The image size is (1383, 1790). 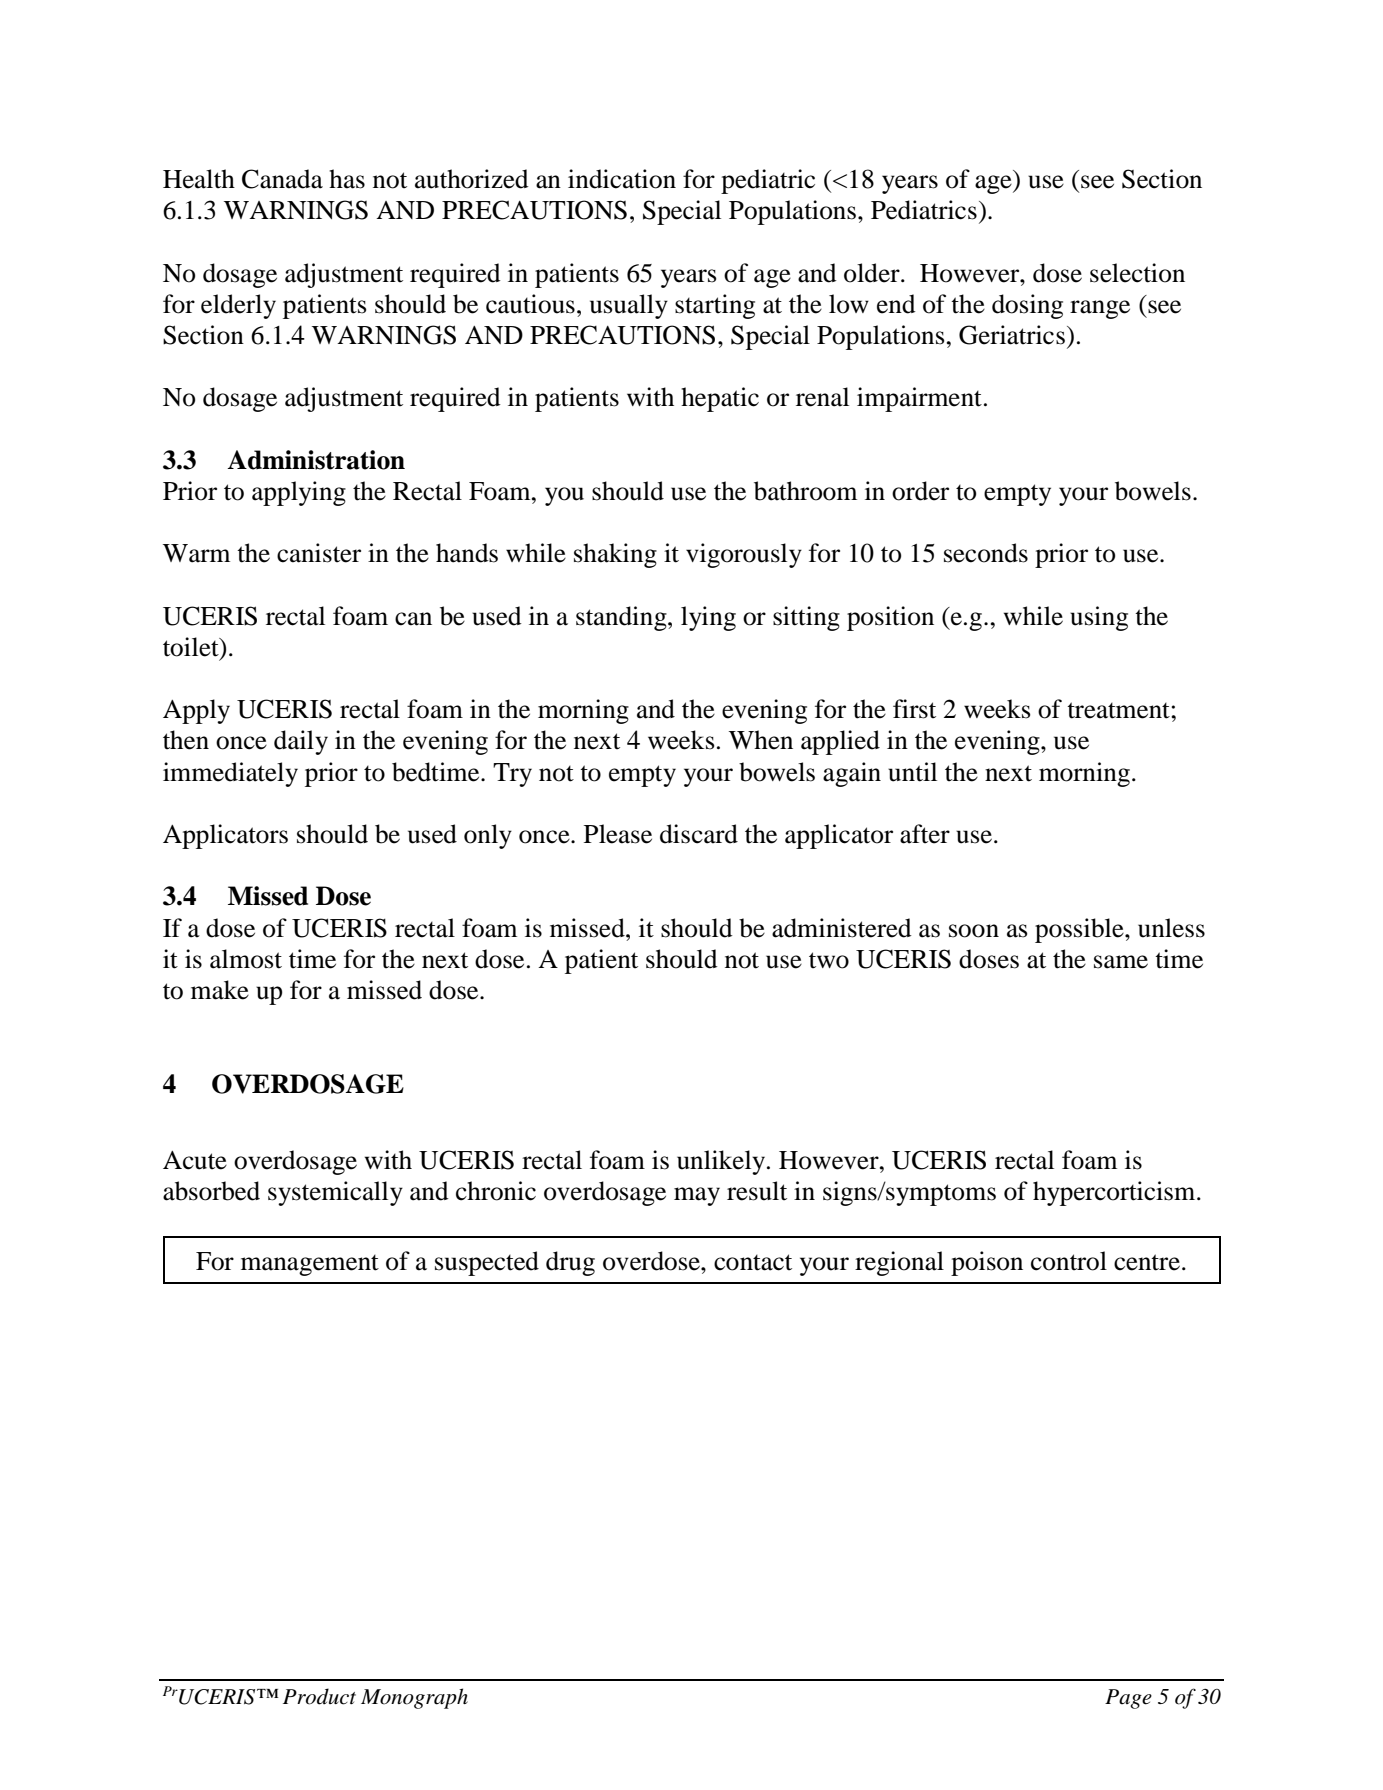 What do you see at coordinates (699, 834) in the screenshot?
I see `discard` at bounding box center [699, 834].
